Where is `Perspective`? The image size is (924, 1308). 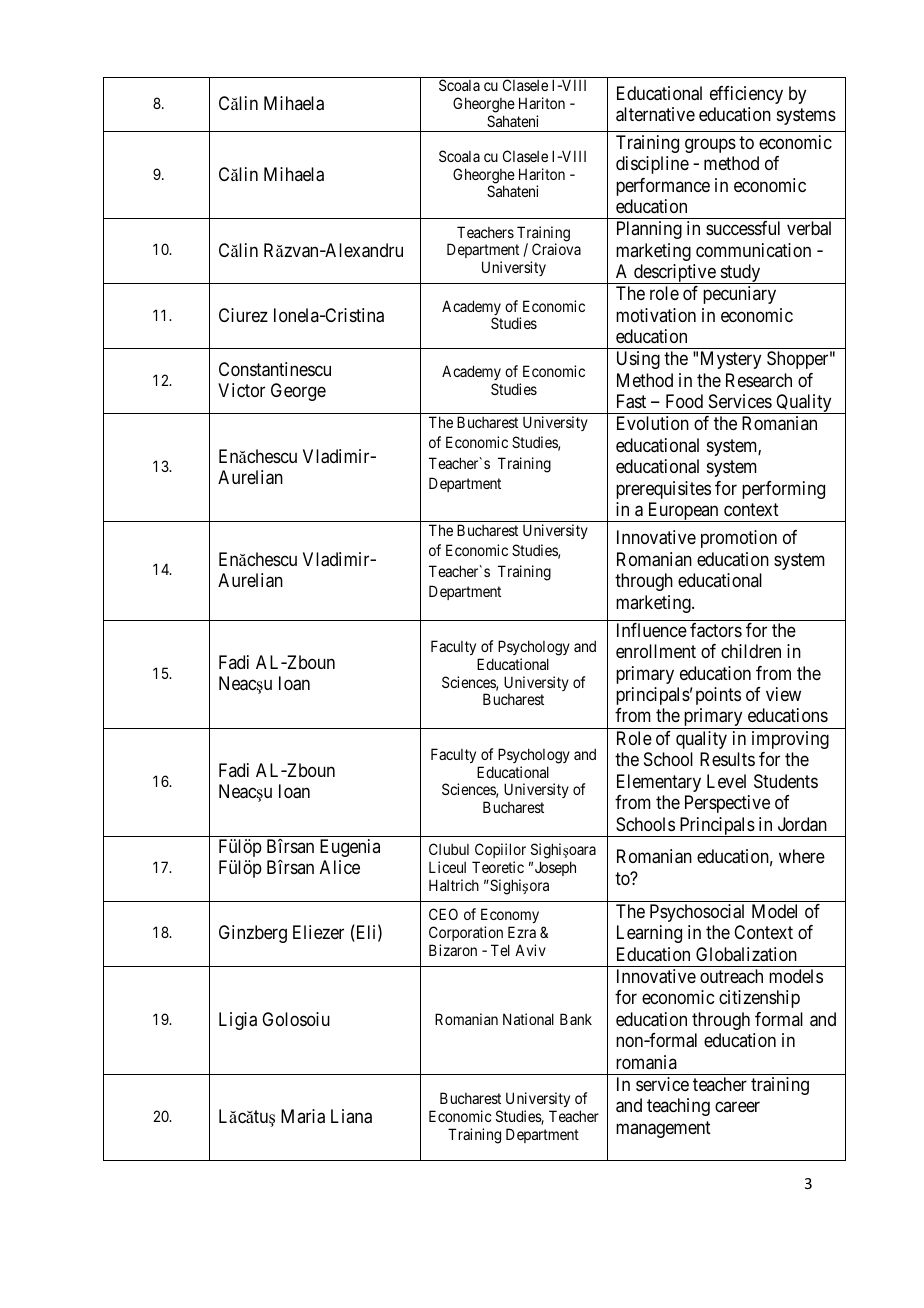 Perspective is located at coordinates (727, 804).
